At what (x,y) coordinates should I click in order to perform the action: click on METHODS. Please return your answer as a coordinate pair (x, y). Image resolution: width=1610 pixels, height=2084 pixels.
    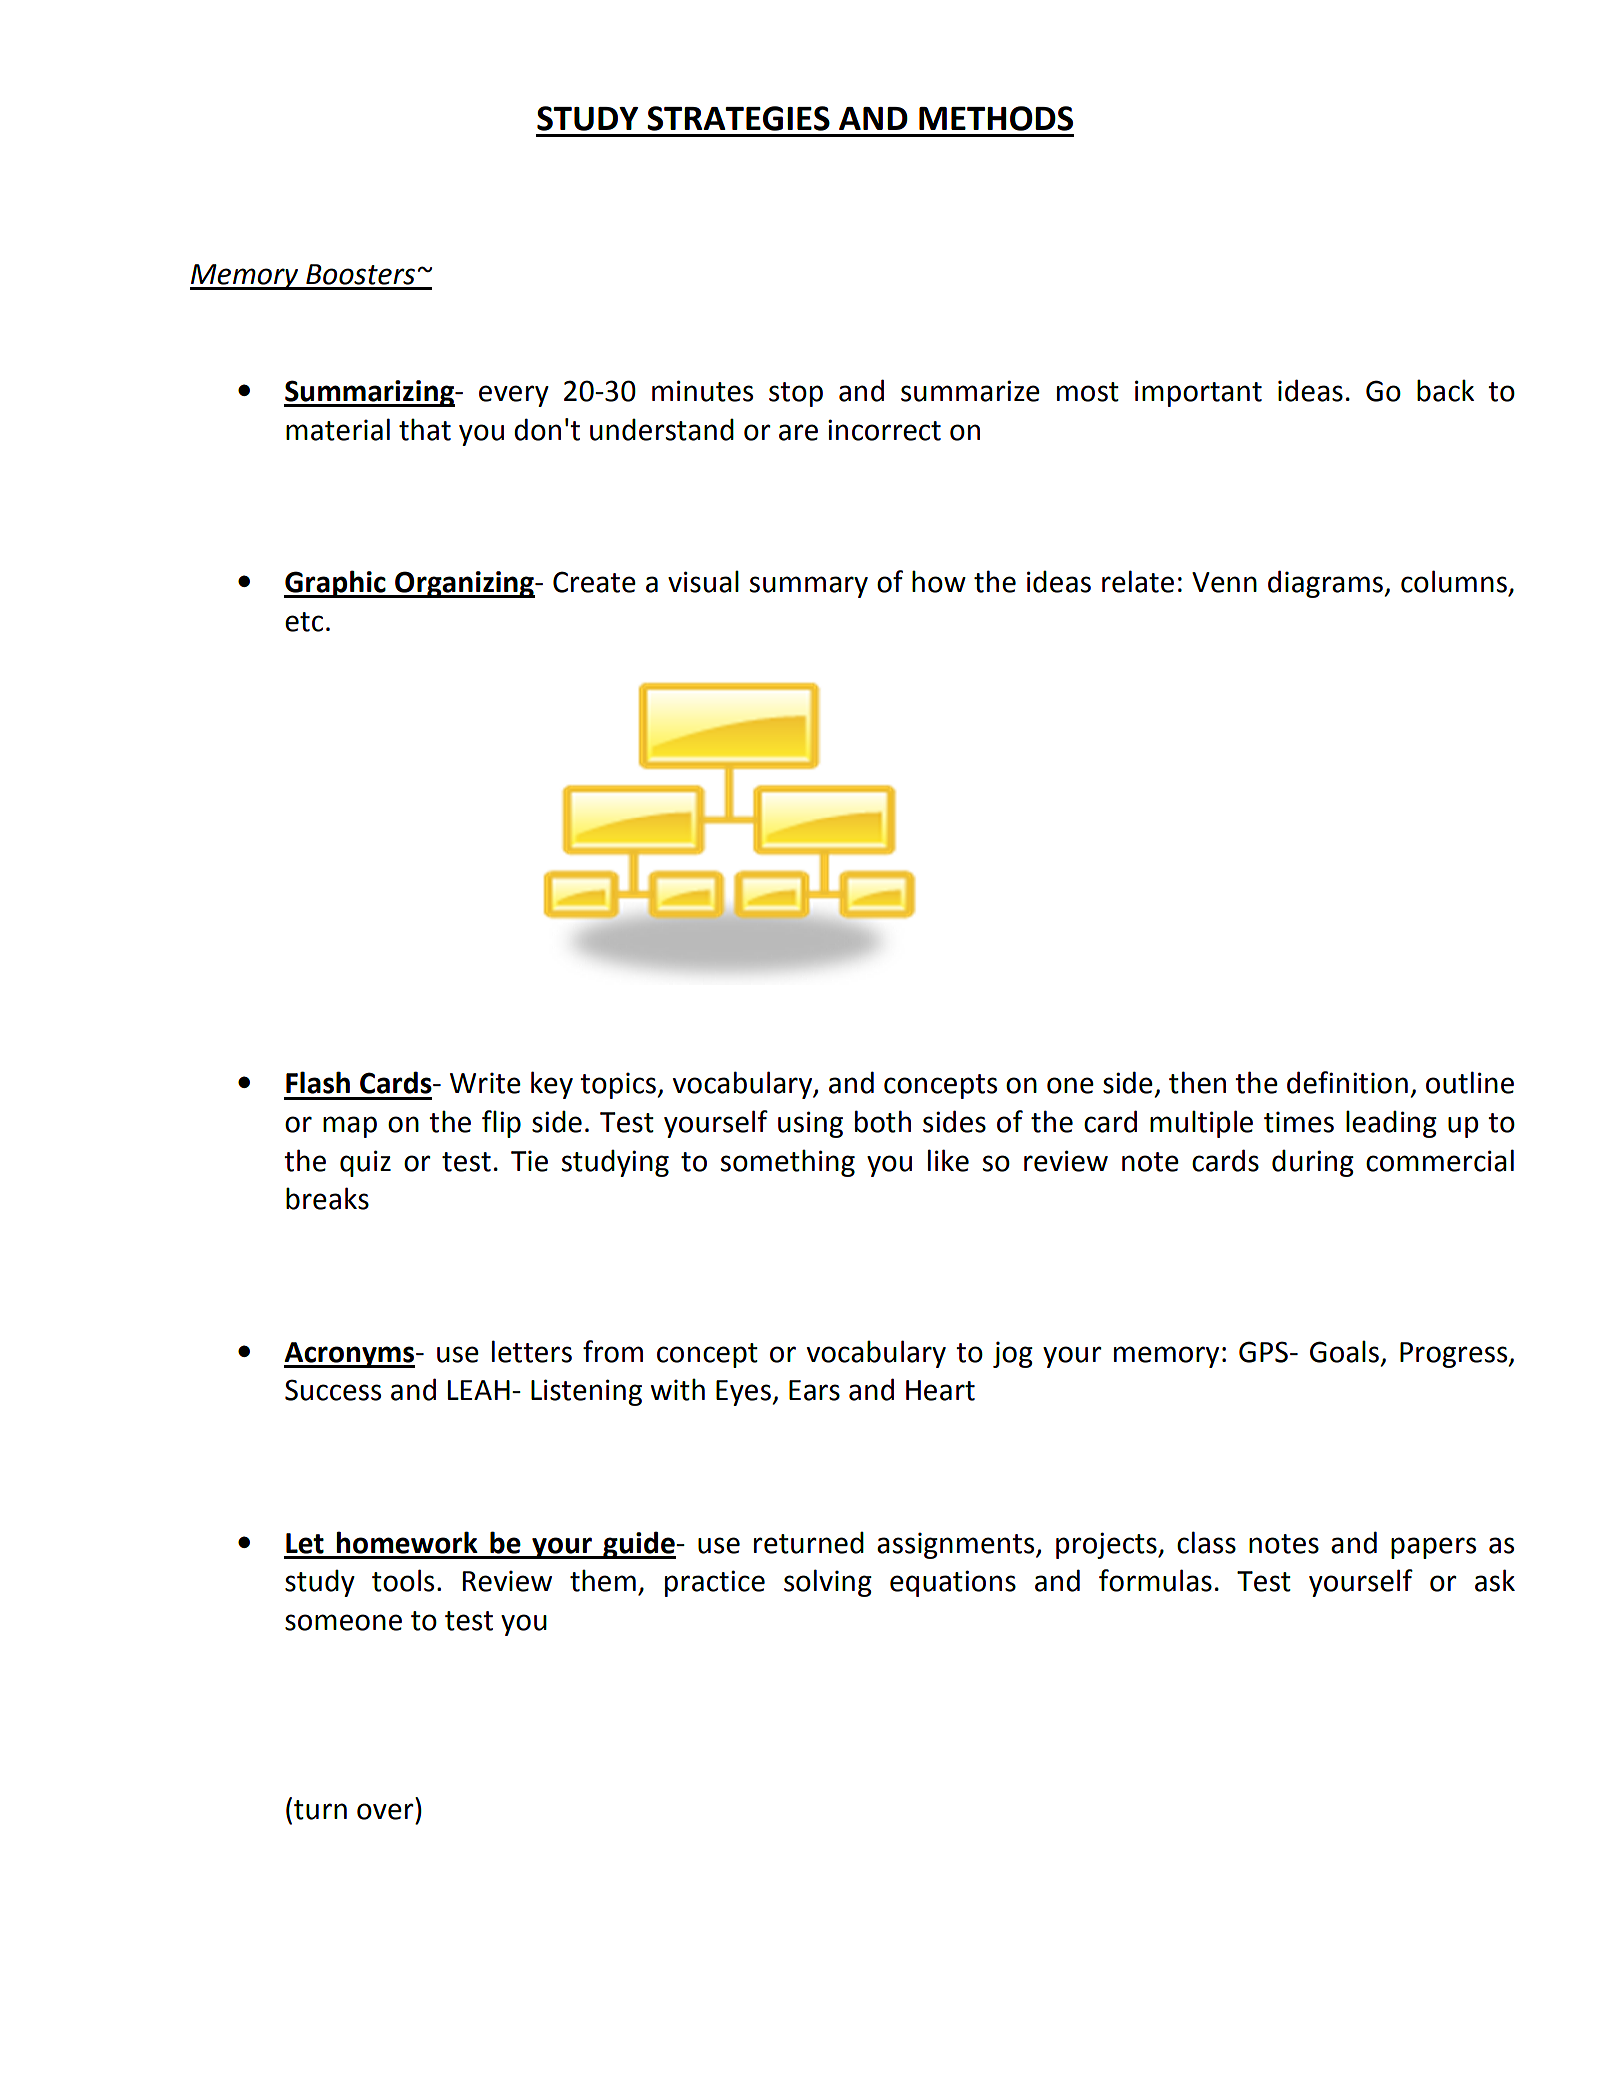
    Looking at the image, I should click on (996, 118).
